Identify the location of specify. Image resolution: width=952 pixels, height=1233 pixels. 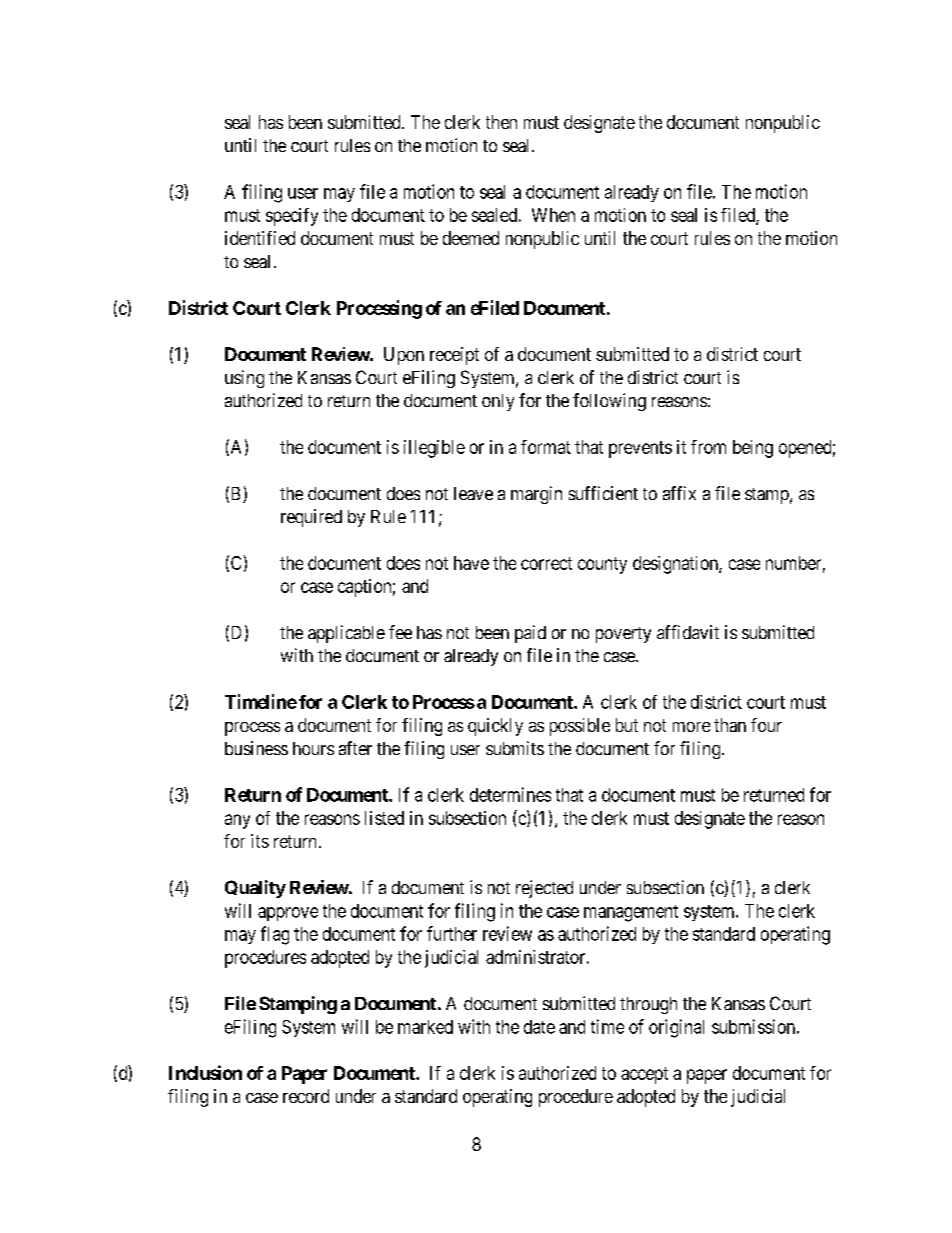
(292, 217).
